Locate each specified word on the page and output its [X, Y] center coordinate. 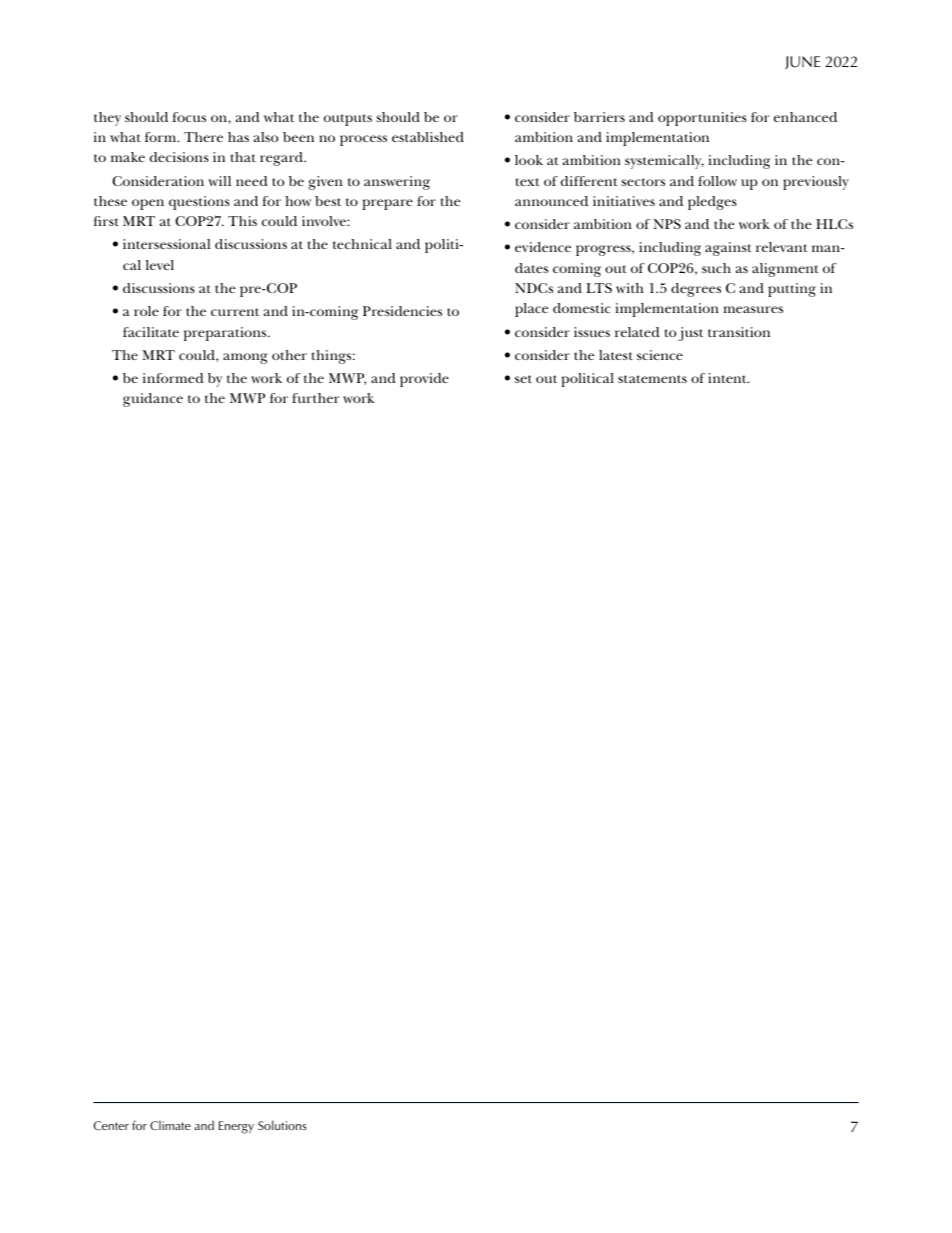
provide [424, 380]
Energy [236, 1127]
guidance [153, 400]
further [316, 398]
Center [111, 1125]
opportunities [702, 119]
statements [652, 379]
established [428, 137]
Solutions [282, 1125]
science [660, 355]
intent [728, 378]
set [523, 379]
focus [189, 117]
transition [739, 332]
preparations [226, 334]
